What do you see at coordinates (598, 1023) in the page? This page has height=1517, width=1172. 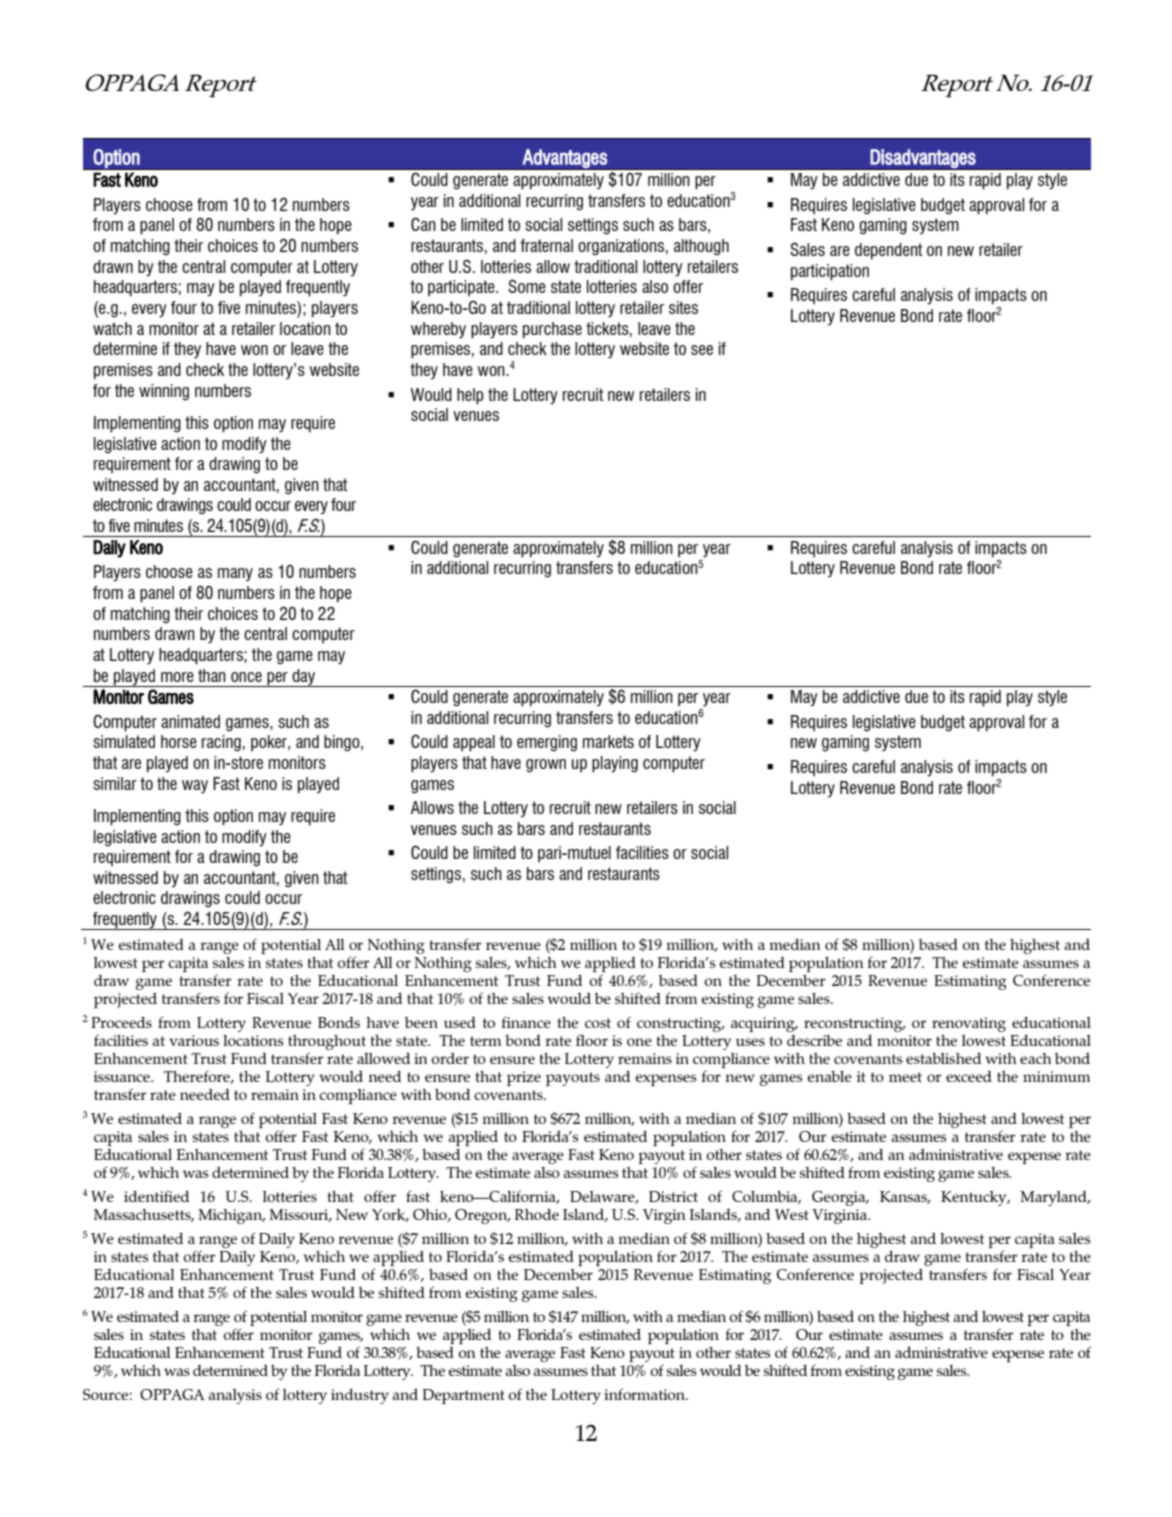 I see `cost` at bounding box center [598, 1023].
